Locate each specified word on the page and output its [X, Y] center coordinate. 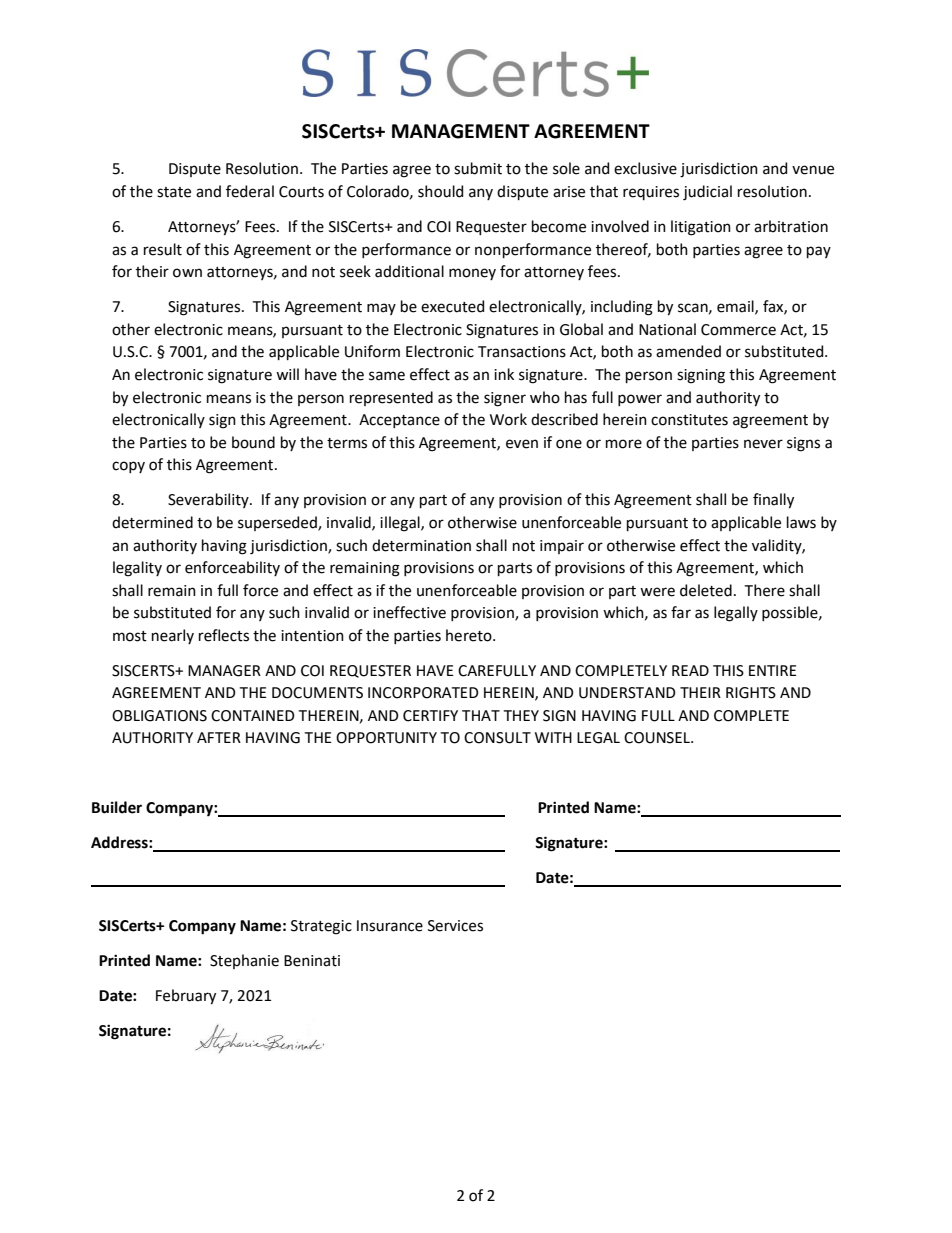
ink [504, 374]
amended [688, 351]
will [287, 374]
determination [421, 545]
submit [478, 168]
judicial [707, 193]
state [174, 192]
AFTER [219, 737]
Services [455, 926]
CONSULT [497, 738]
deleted [706, 590]
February [186, 997]
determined [152, 522]
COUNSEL [658, 738]
